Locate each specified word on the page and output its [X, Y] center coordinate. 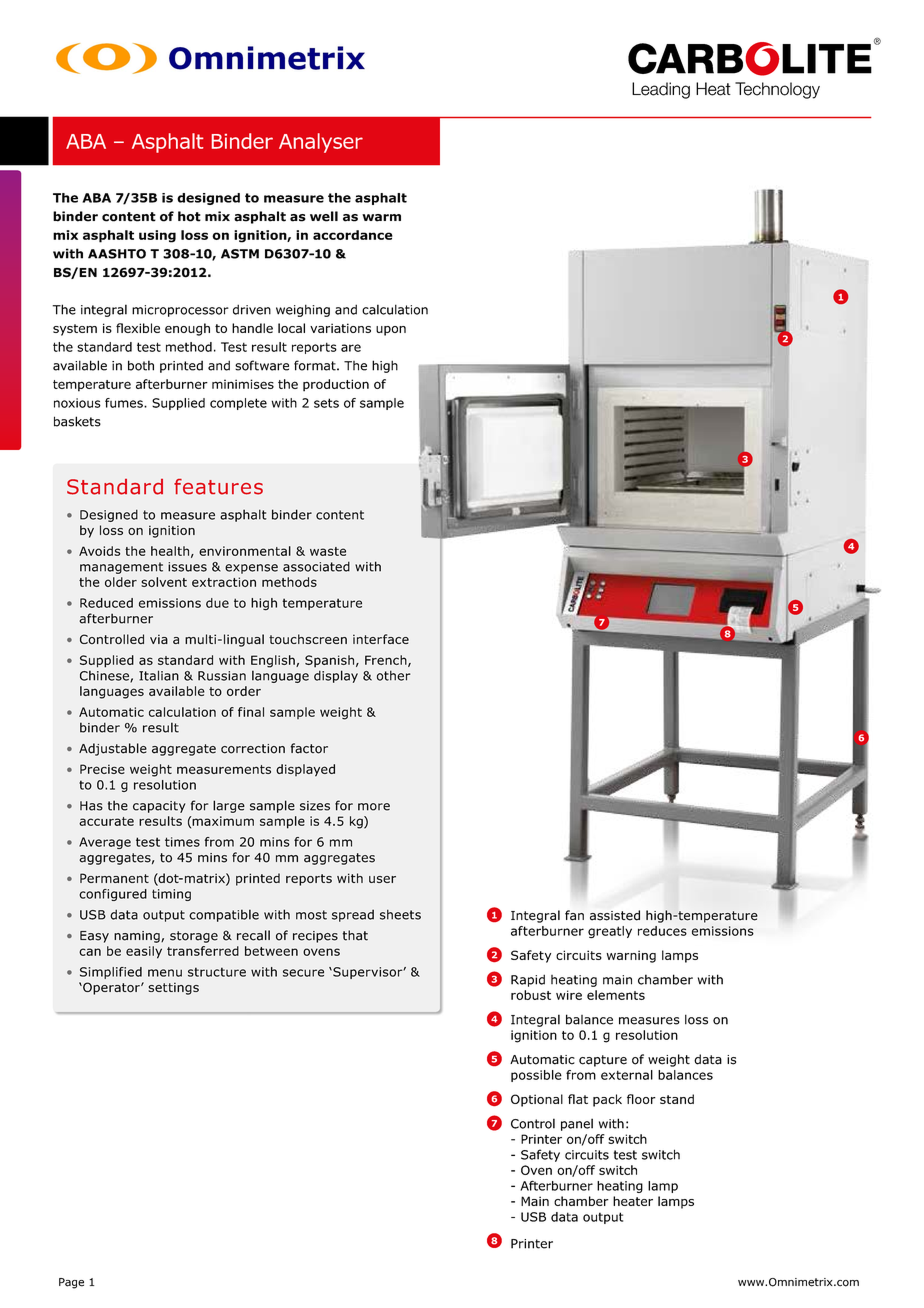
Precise [102, 769]
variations [340, 328]
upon [391, 331]
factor [309, 748]
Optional [537, 1100]
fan [574, 915]
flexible [138, 328]
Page [71, 1283]
